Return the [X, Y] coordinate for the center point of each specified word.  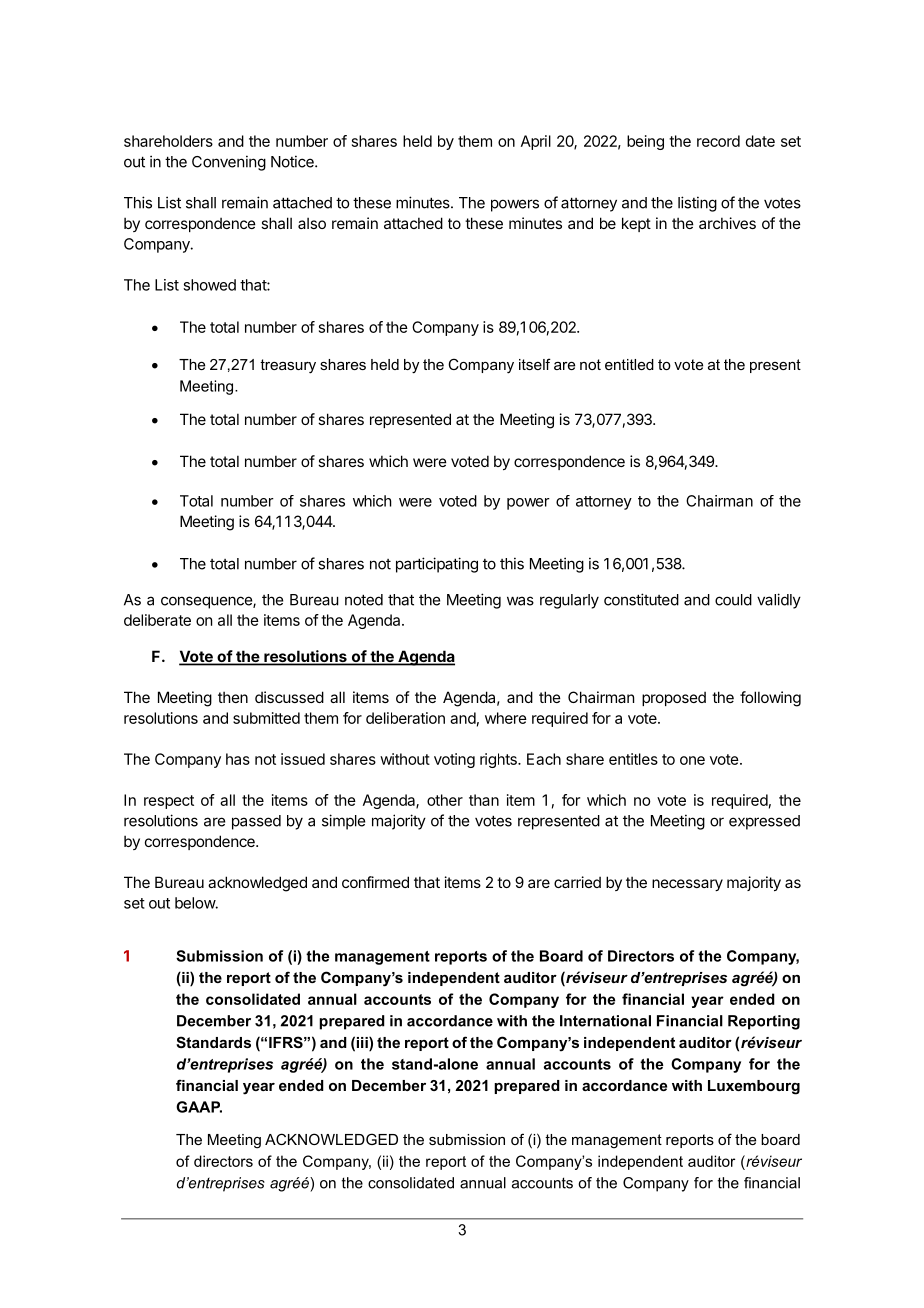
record [718, 141]
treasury [288, 366]
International [605, 1021]
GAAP [199, 1107]
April [536, 142]
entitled [629, 364]
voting [454, 760]
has [238, 759]
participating [437, 565]
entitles [633, 759]
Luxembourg [754, 1087]
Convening [229, 163]
